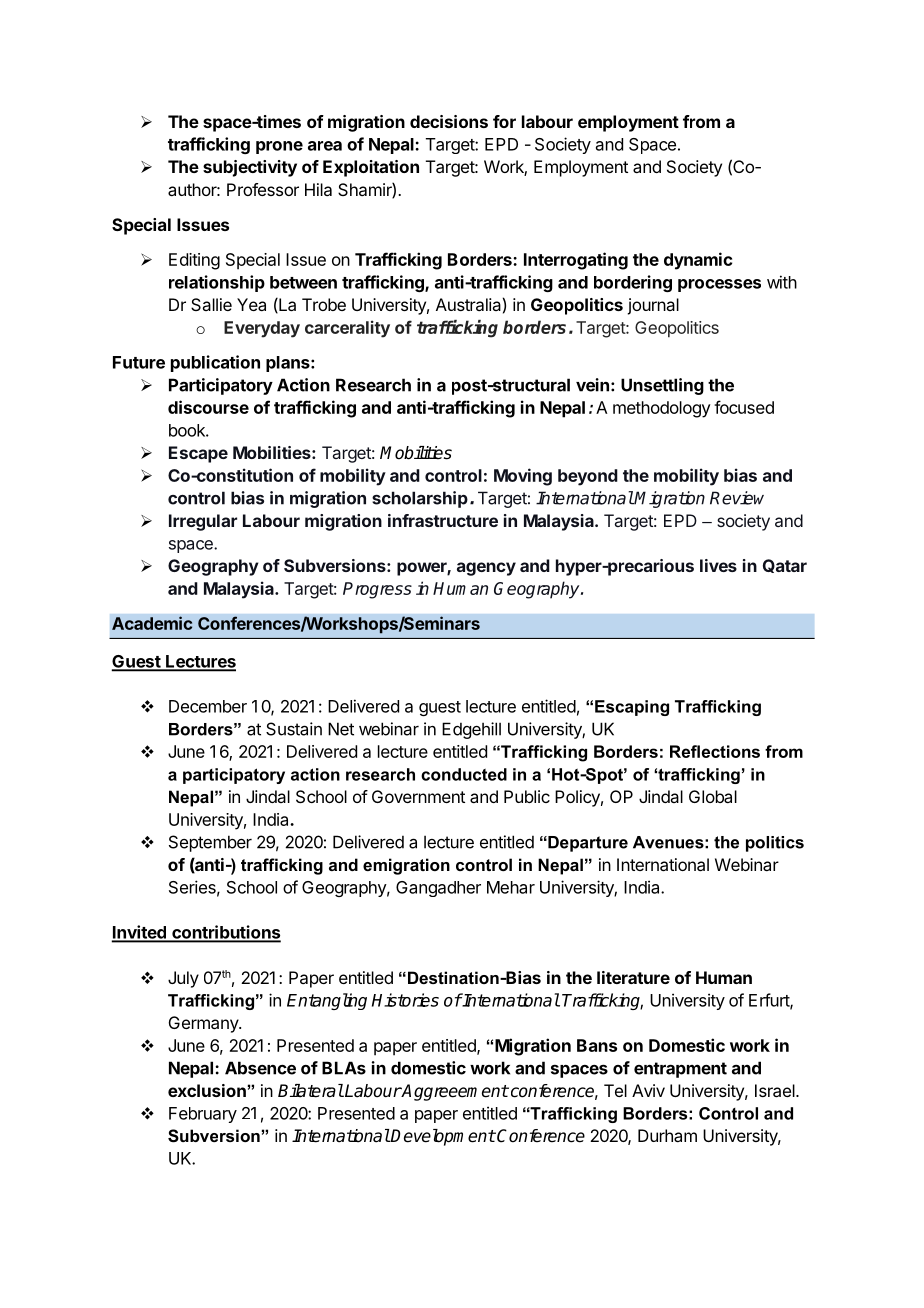 This screenshot has width=924, height=1308. I want to click on Durham, so click(667, 1135).
